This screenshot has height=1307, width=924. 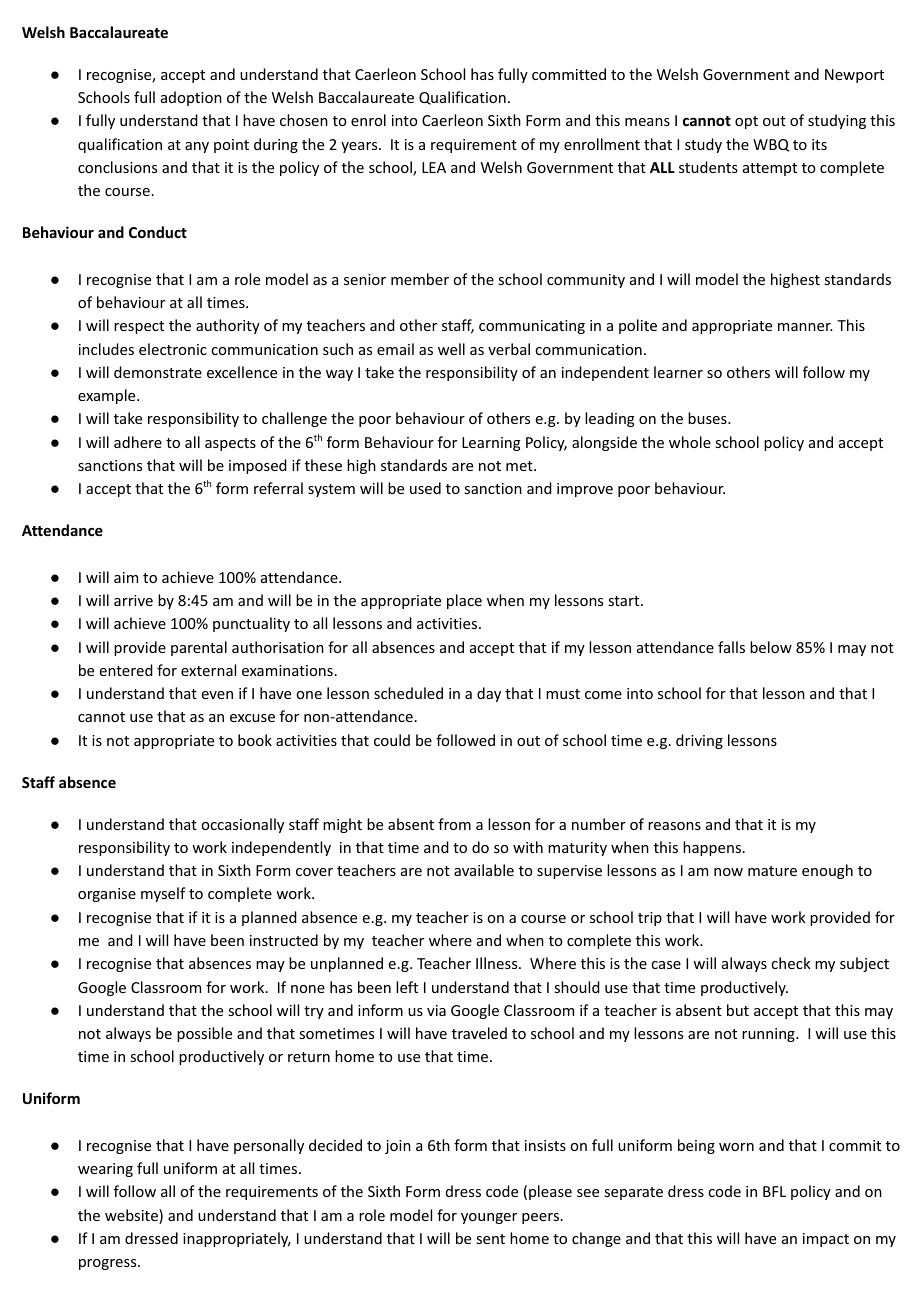 What do you see at coordinates (132, 1216) in the screenshot?
I see `website` at bounding box center [132, 1216].
